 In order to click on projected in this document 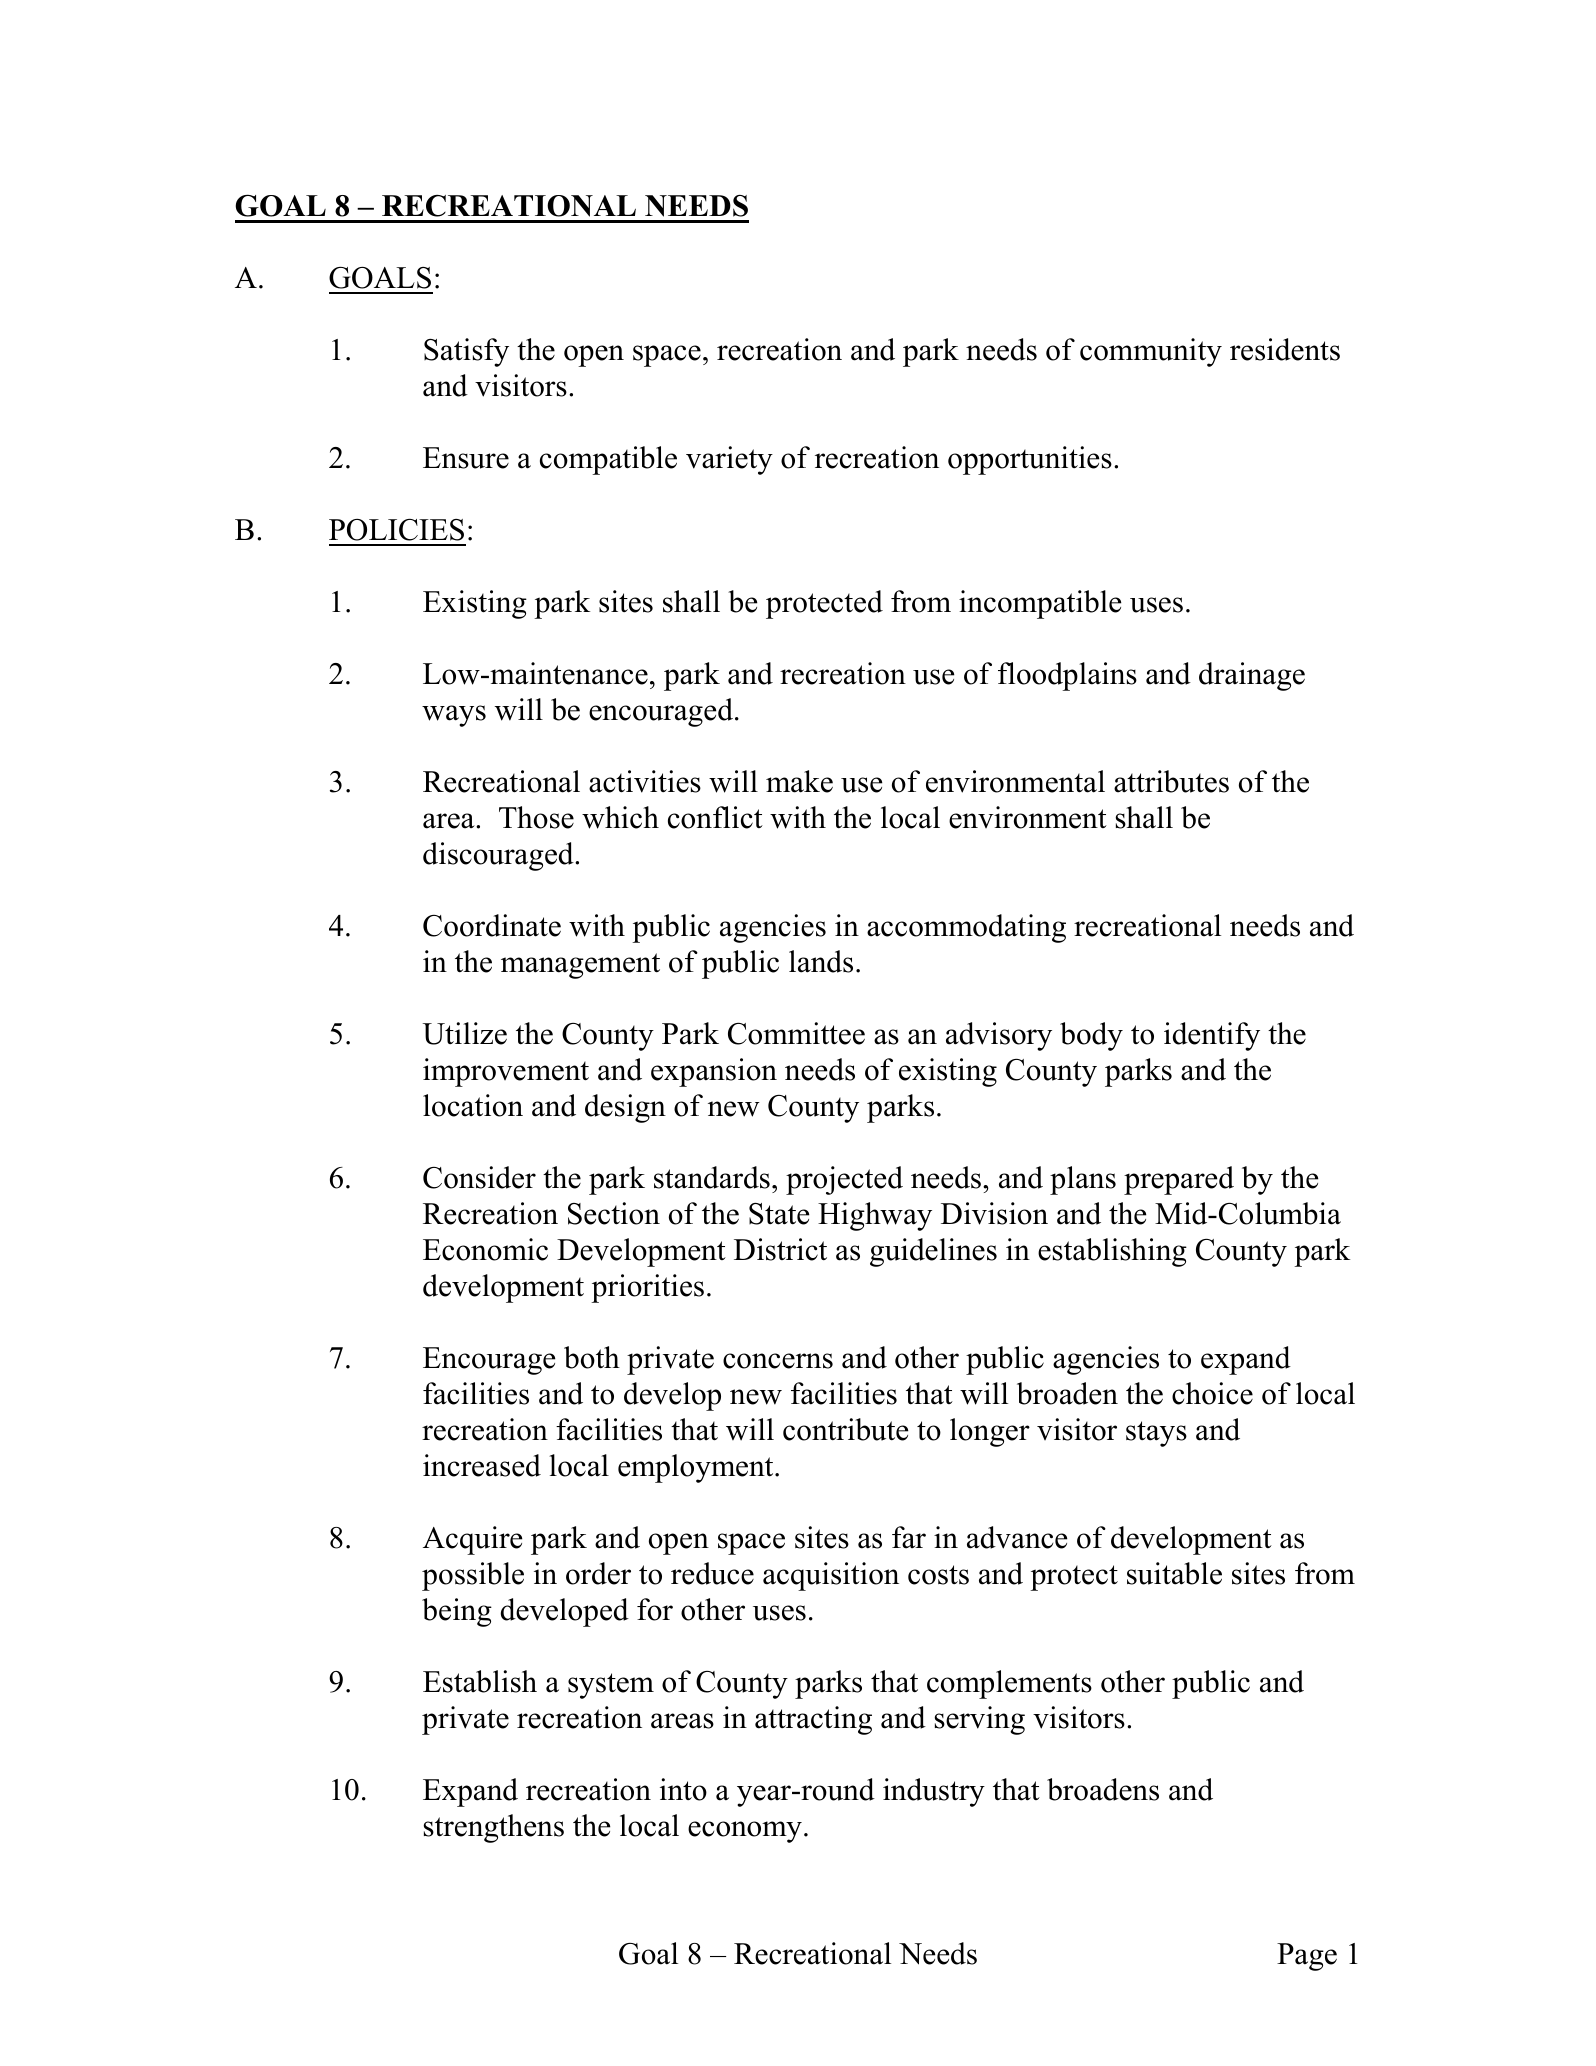, I will do `click(844, 1180)`.
